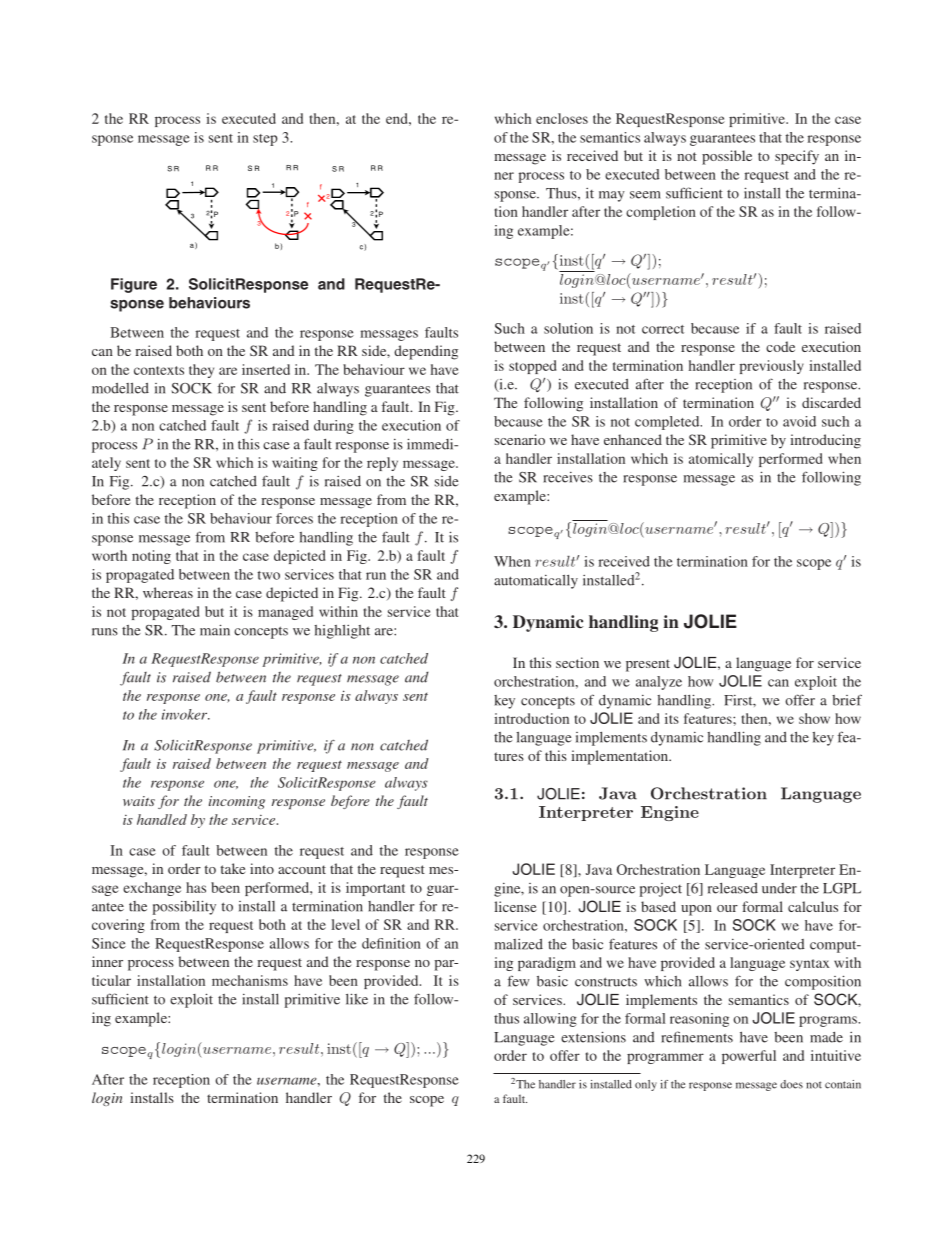 The width and height of the screenshot is (952, 1233). What do you see at coordinates (168, 592) in the screenshot?
I see `whereas` at bounding box center [168, 592].
